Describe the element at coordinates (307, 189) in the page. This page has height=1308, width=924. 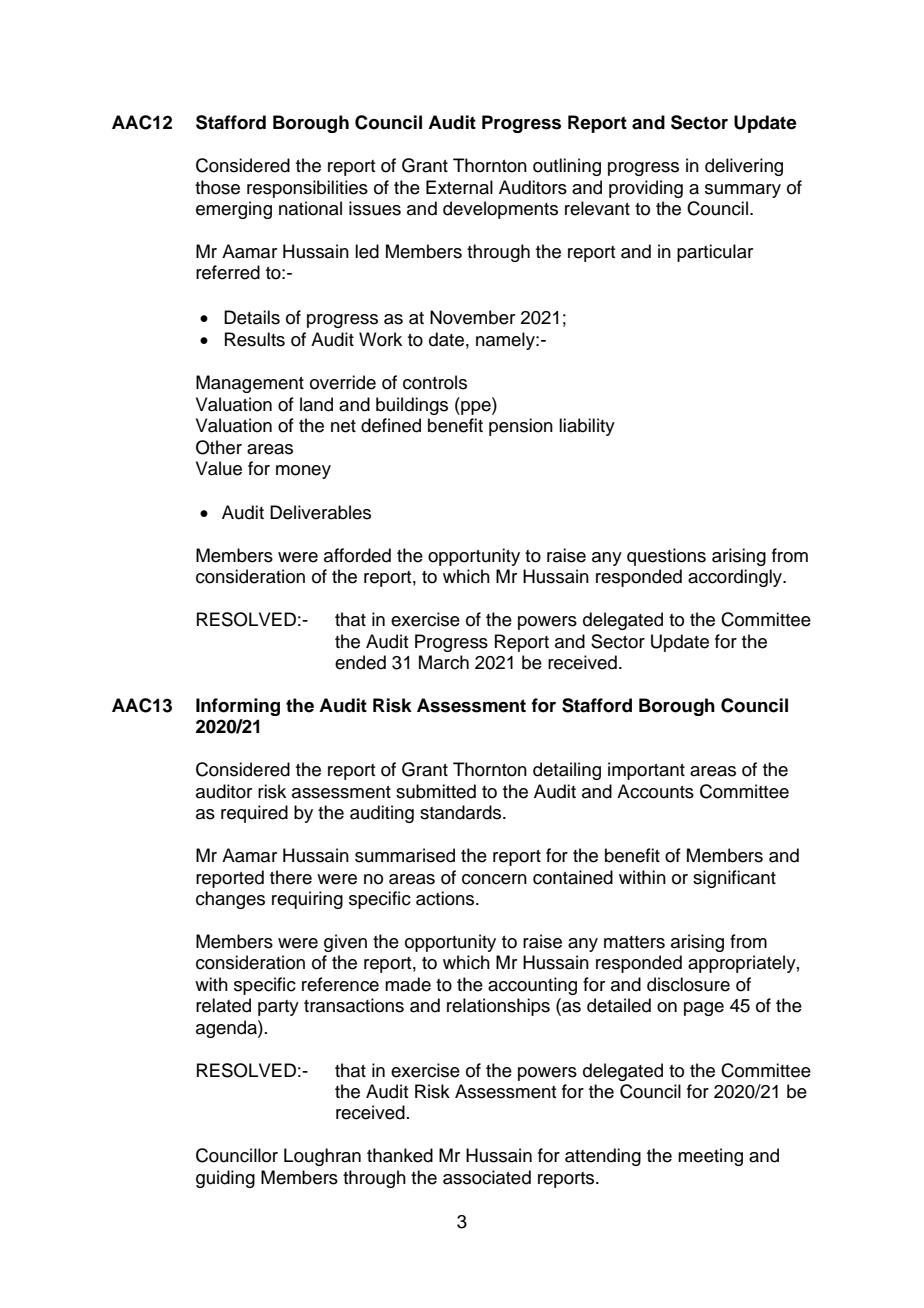
I see `responsibilities` at that location.
